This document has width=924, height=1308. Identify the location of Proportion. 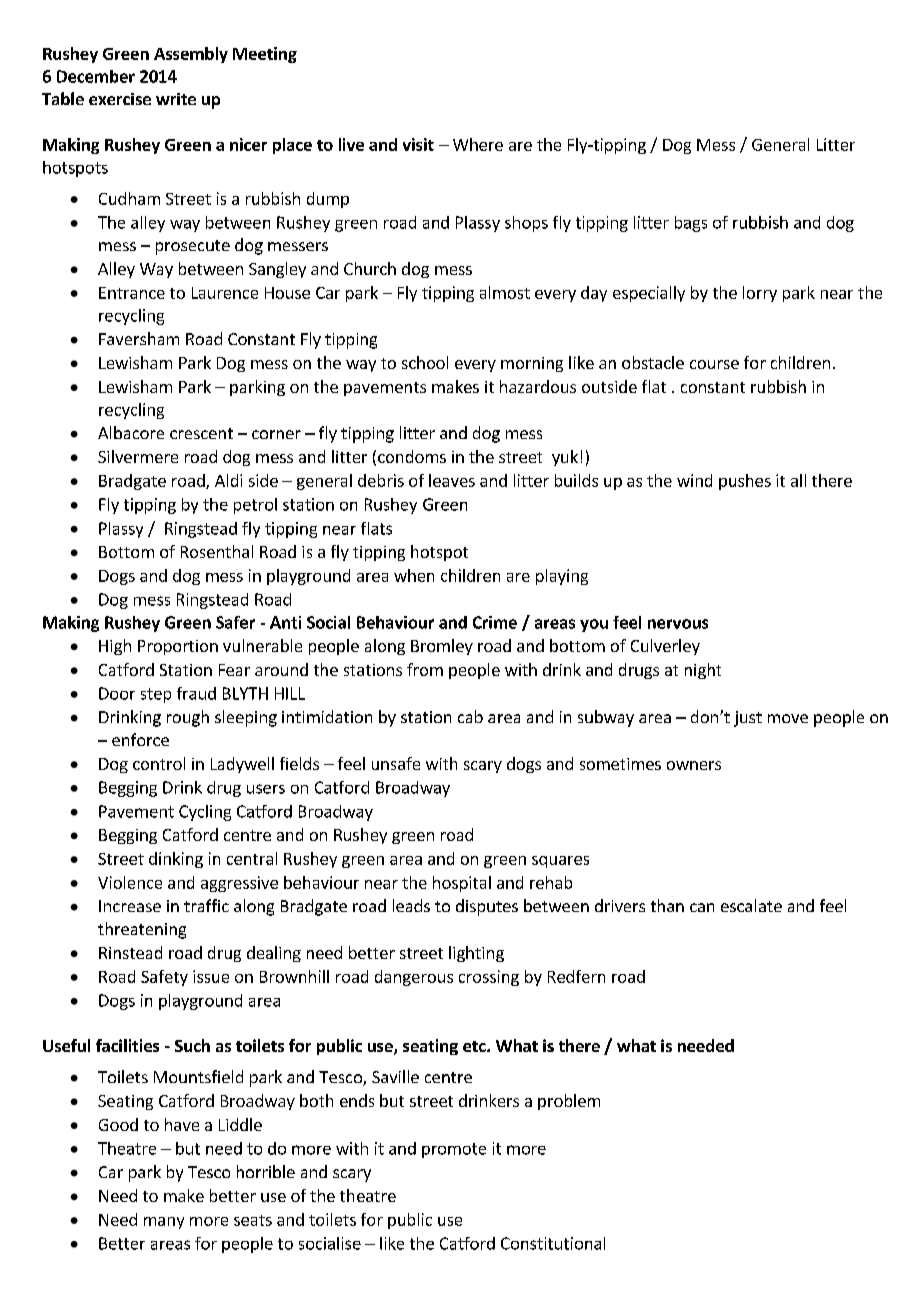
(178, 647).
